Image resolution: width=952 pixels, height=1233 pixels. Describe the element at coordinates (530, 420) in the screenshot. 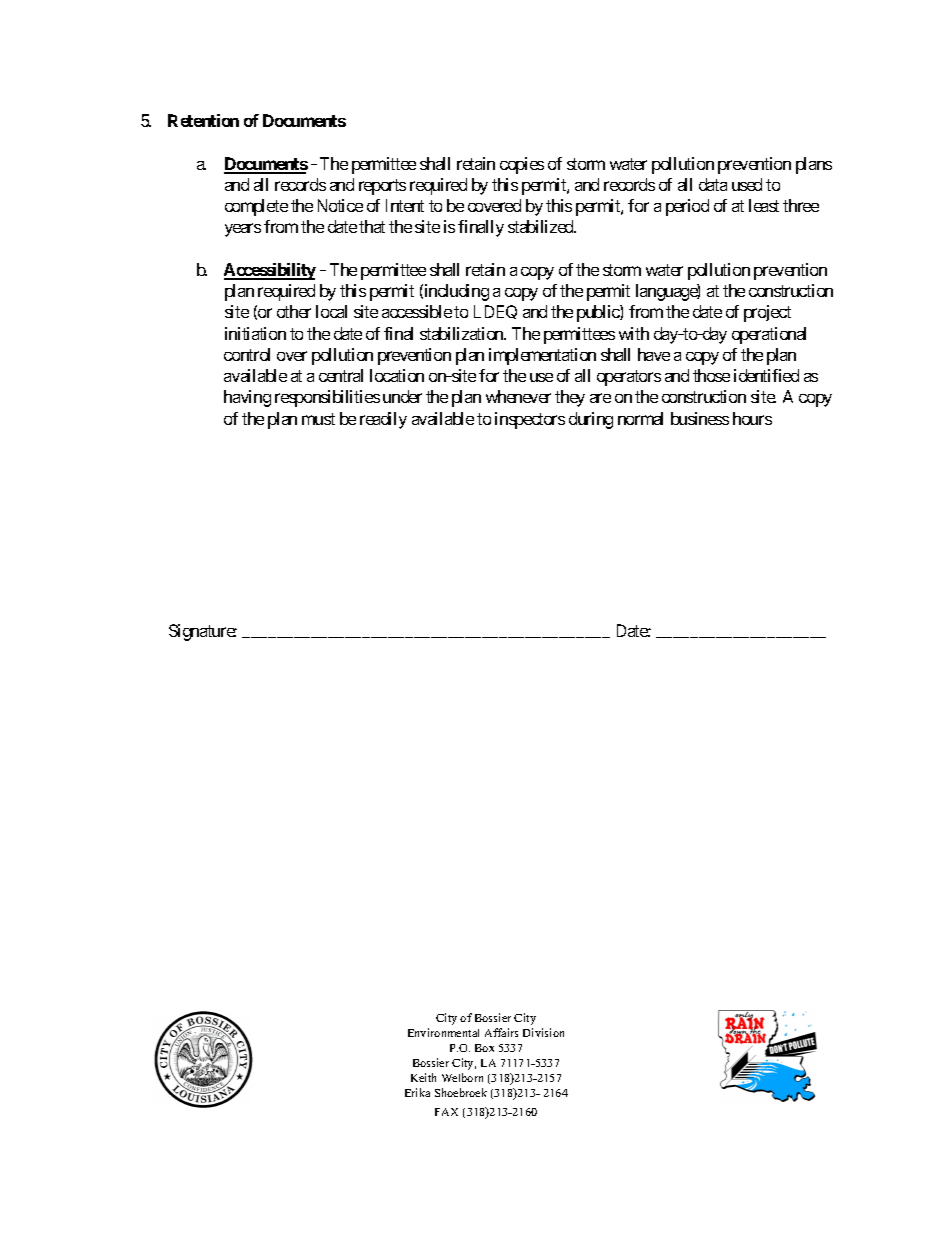

I see `inspectors` at that location.
